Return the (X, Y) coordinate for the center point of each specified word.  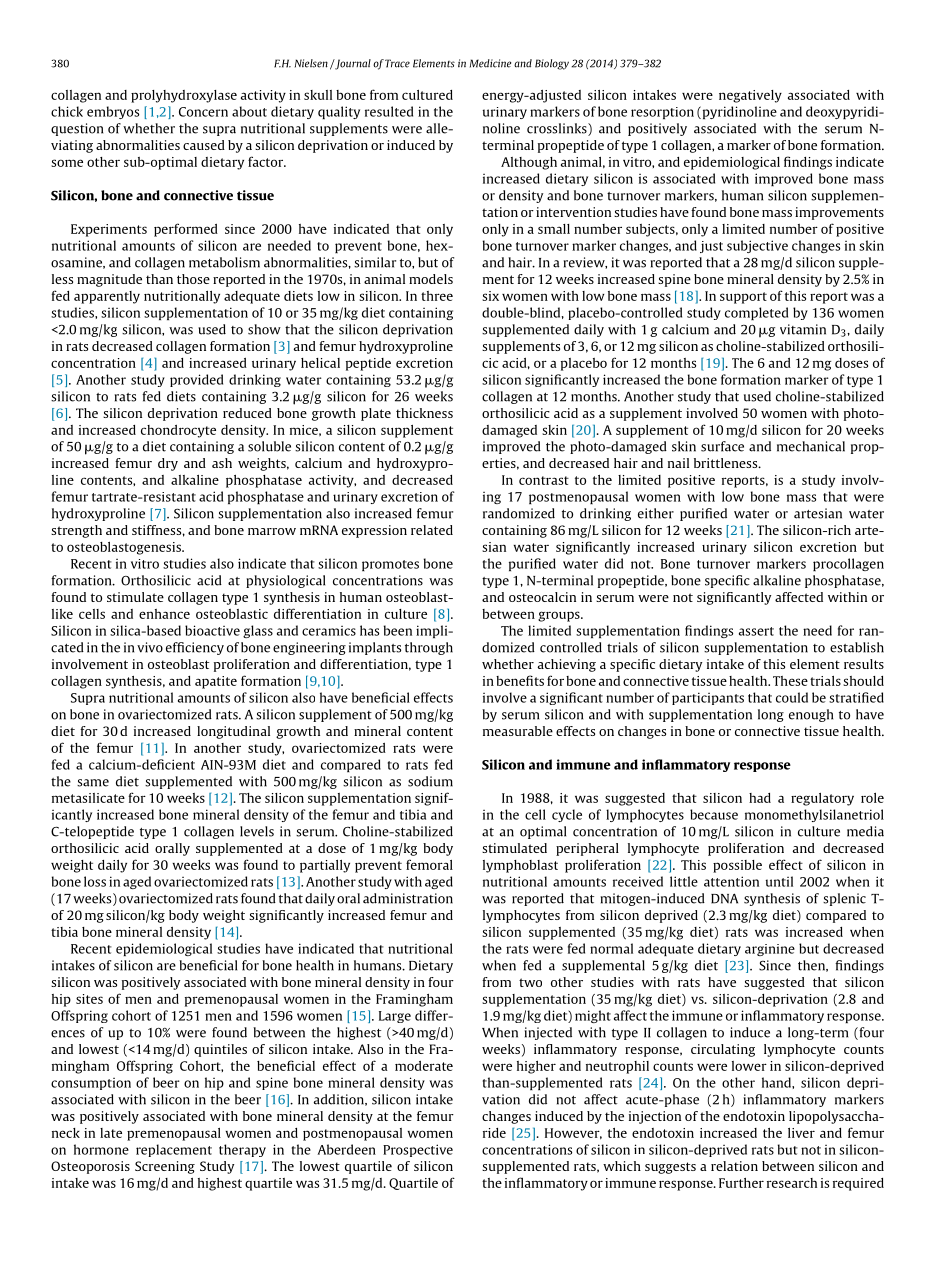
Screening (165, 1167)
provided (196, 380)
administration (408, 898)
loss (95, 881)
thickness (424, 413)
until (779, 881)
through (429, 648)
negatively (750, 96)
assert (756, 631)
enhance (164, 614)
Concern (203, 112)
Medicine (490, 63)
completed (756, 313)
